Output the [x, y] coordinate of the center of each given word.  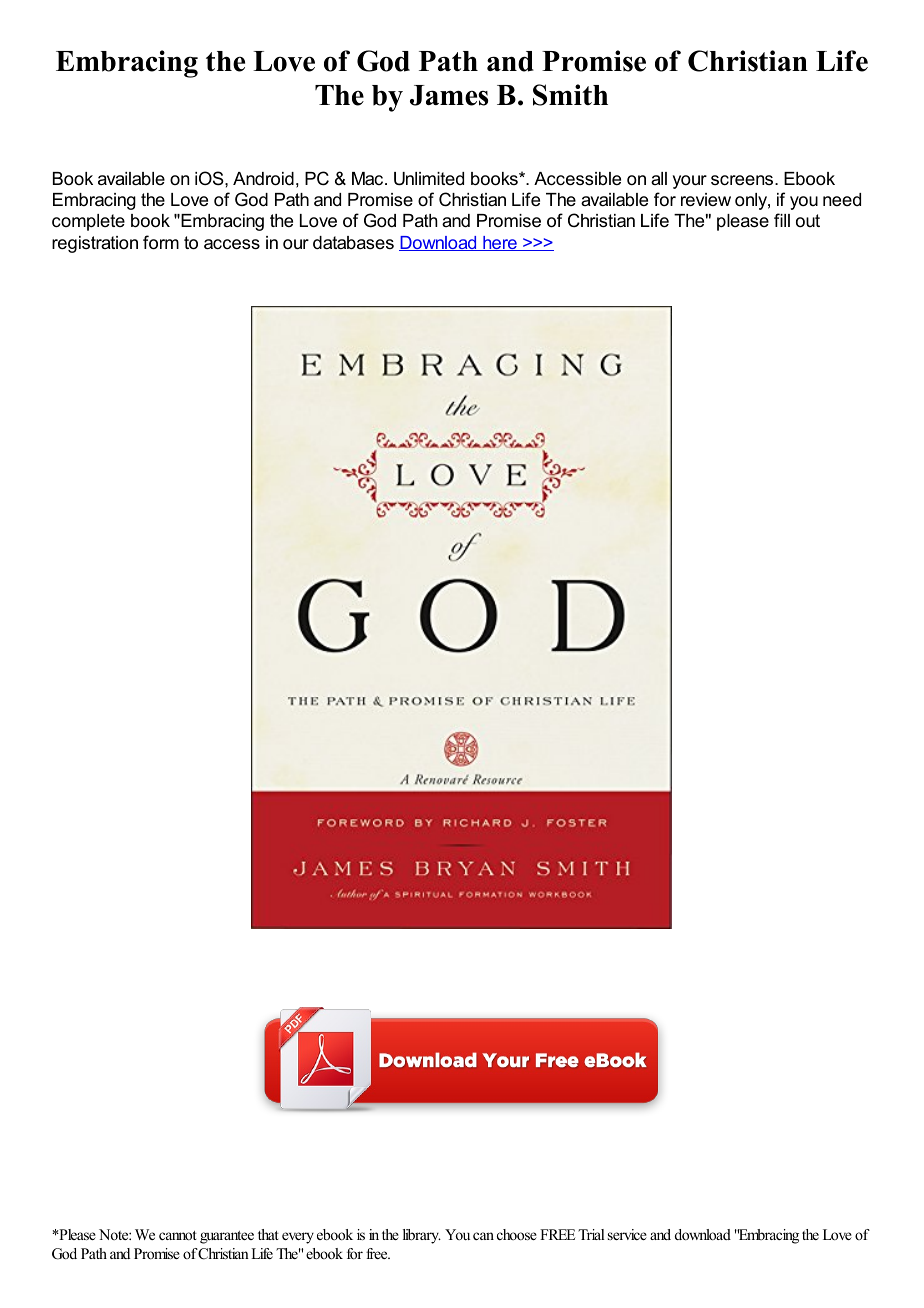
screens [743, 180]
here [500, 243]
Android [263, 179]
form [161, 242]
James [449, 95]
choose [517, 1234]
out [808, 220]
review [706, 200]
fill [782, 220]
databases [353, 243]
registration [95, 244]
